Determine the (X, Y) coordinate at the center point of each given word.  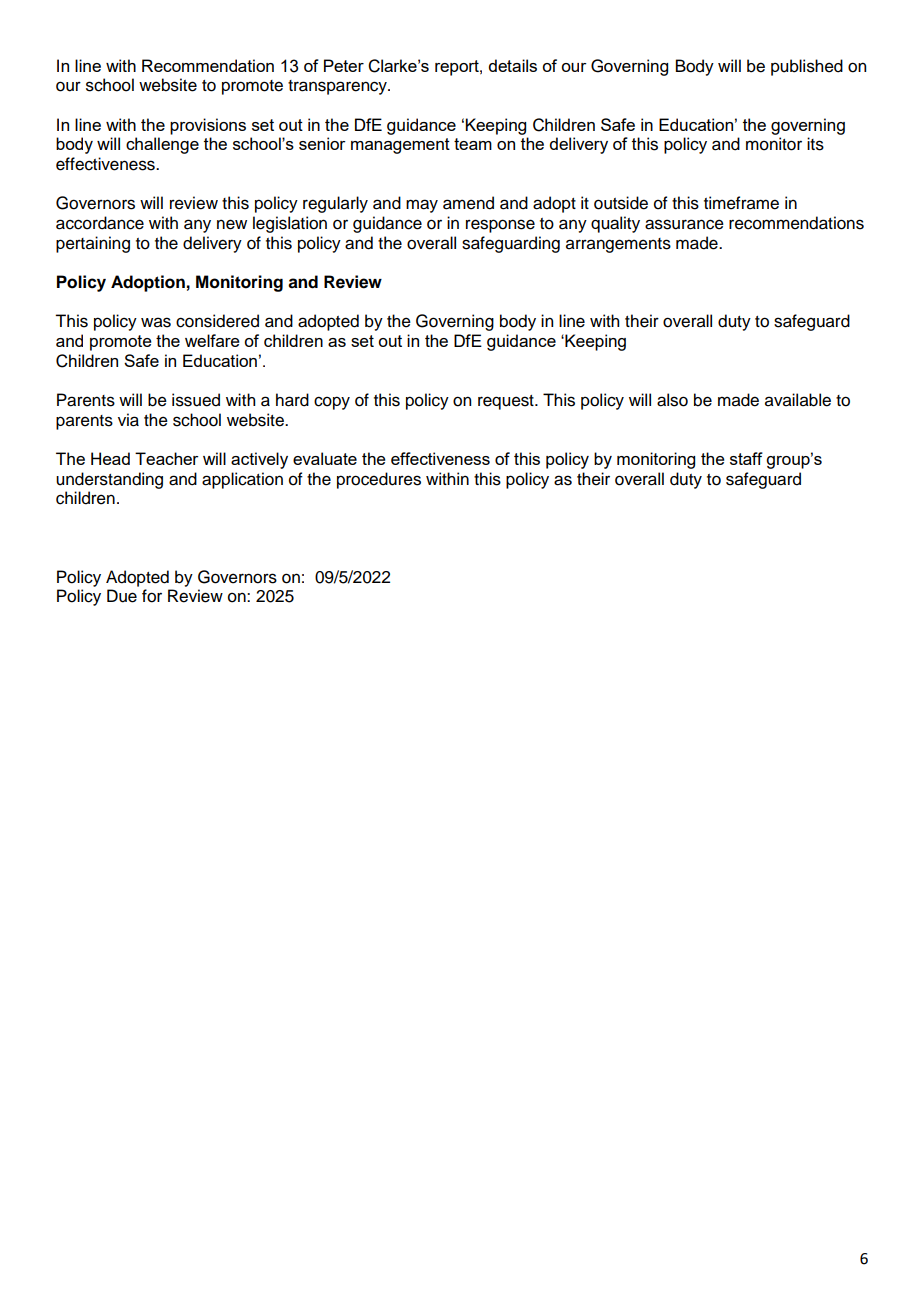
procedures (379, 480)
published (807, 67)
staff (746, 458)
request (507, 402)
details (512, 65)
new (232, 224)
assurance (684, 224)
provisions (208, 126)
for (152, 596)
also (672, 400)
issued (196, 400)
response (500, 226)
